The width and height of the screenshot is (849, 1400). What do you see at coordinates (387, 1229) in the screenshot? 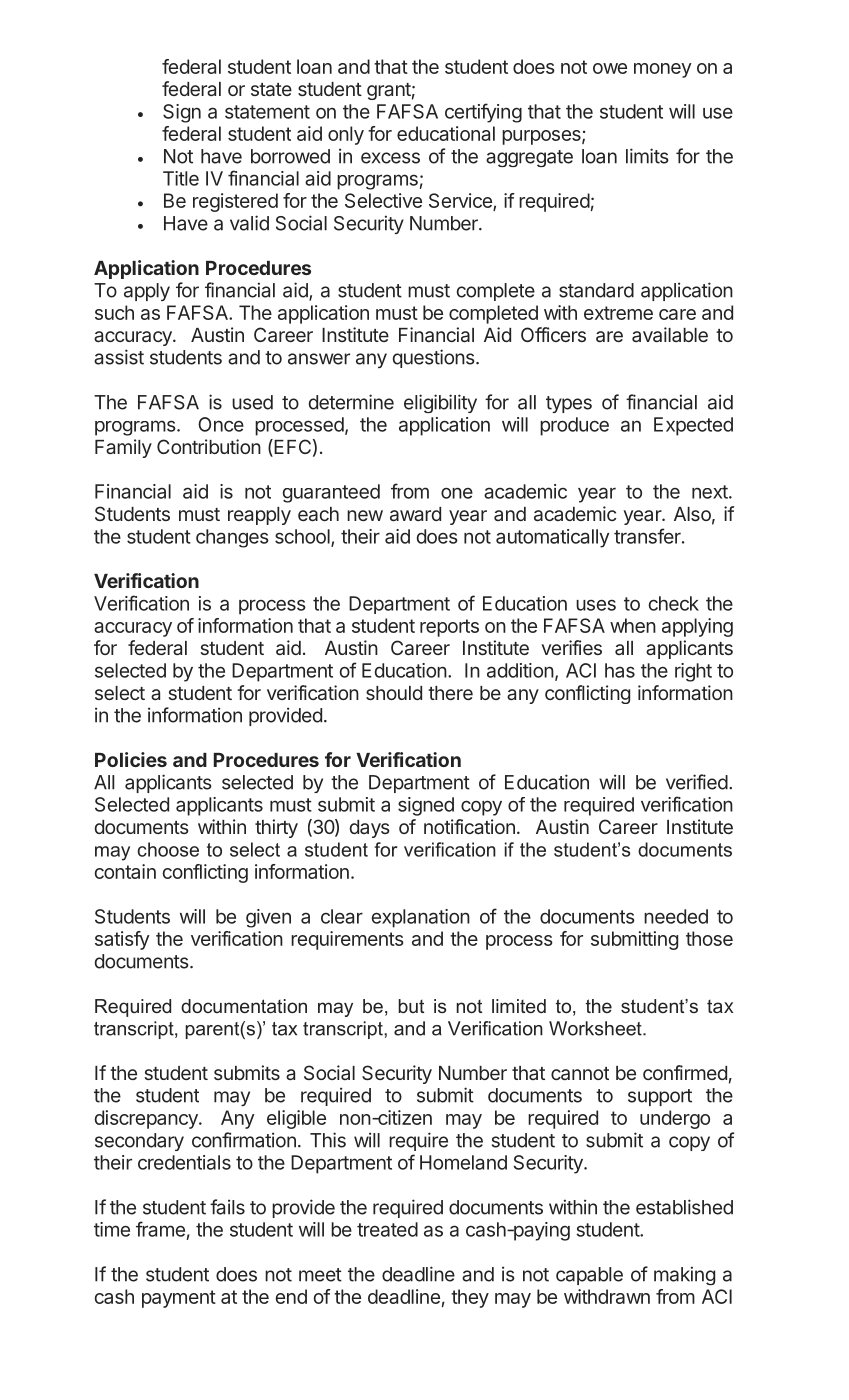
I see `treated` at bounding box center [387, 1229].
